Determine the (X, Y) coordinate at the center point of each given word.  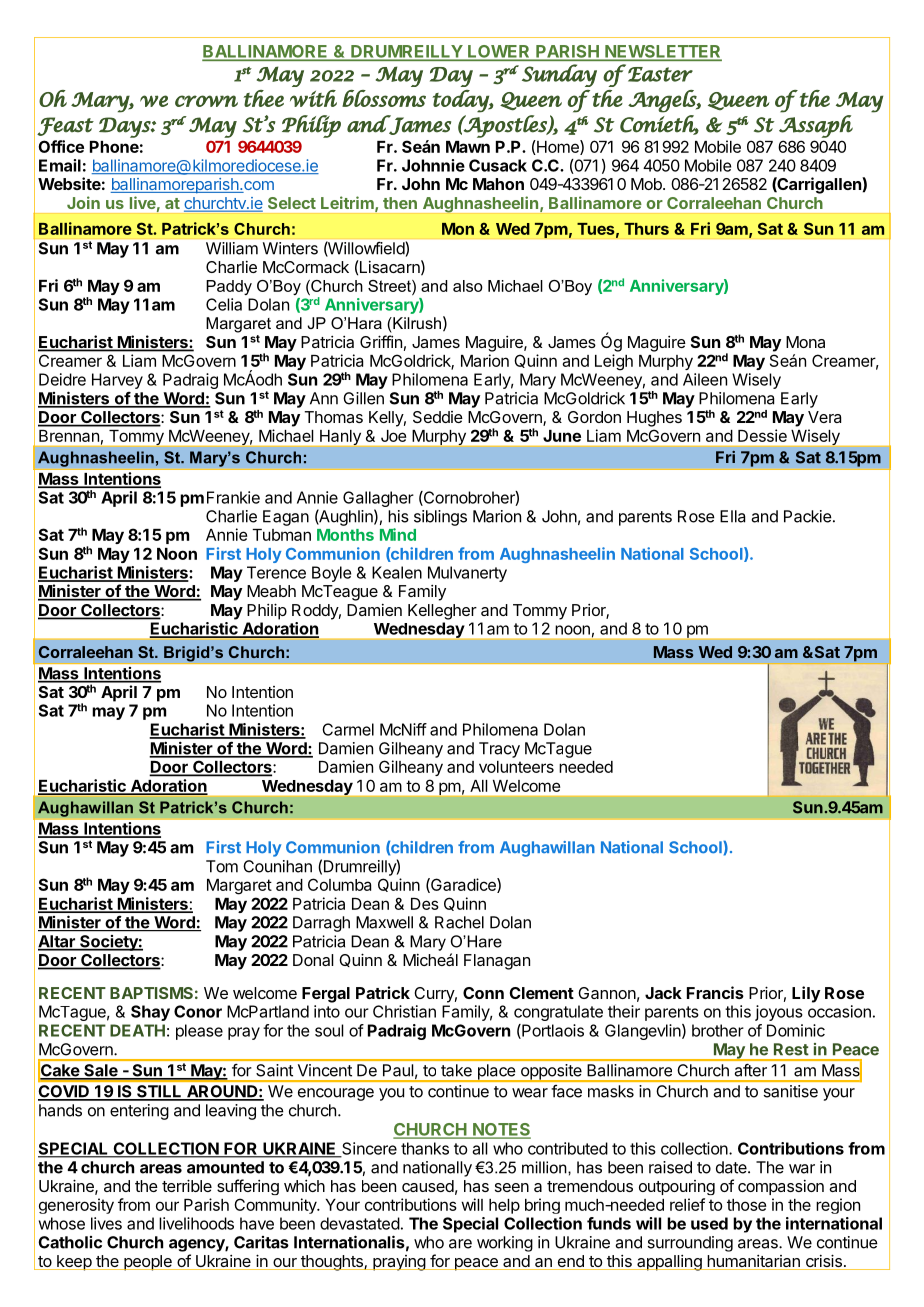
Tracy (499, 750)
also (468, 286)
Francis (715, 992)
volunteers (516, 767)
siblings (440, 518)
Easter (660, 74)
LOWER (499, 52)
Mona (805, 342)
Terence (276, 572)
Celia (224, 304)
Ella (732, 516)
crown (206, 101)
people (148, 1263)
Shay (150, 1013)
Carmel (348, 729)
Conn (483, 993)
